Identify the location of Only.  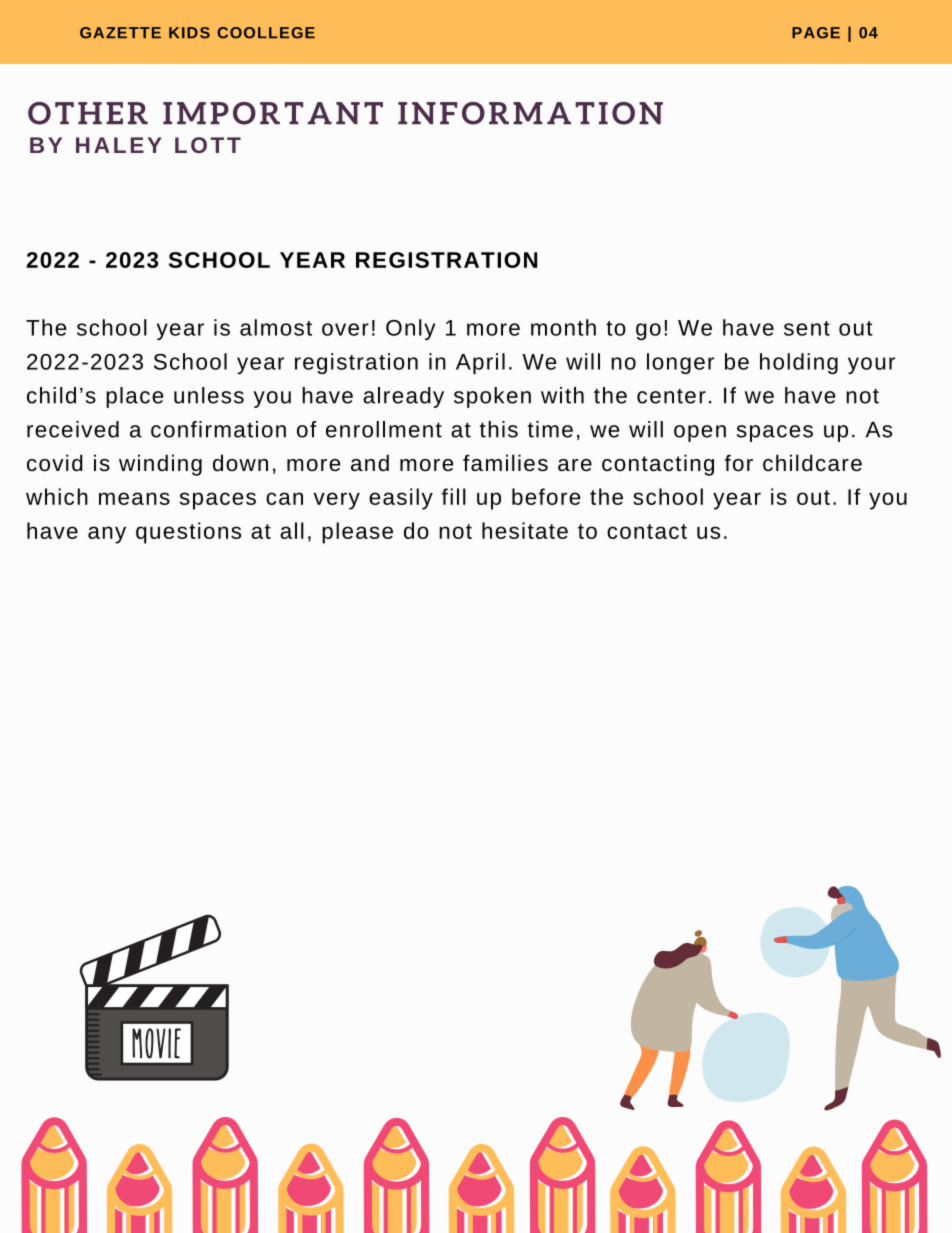
(410, 329).
